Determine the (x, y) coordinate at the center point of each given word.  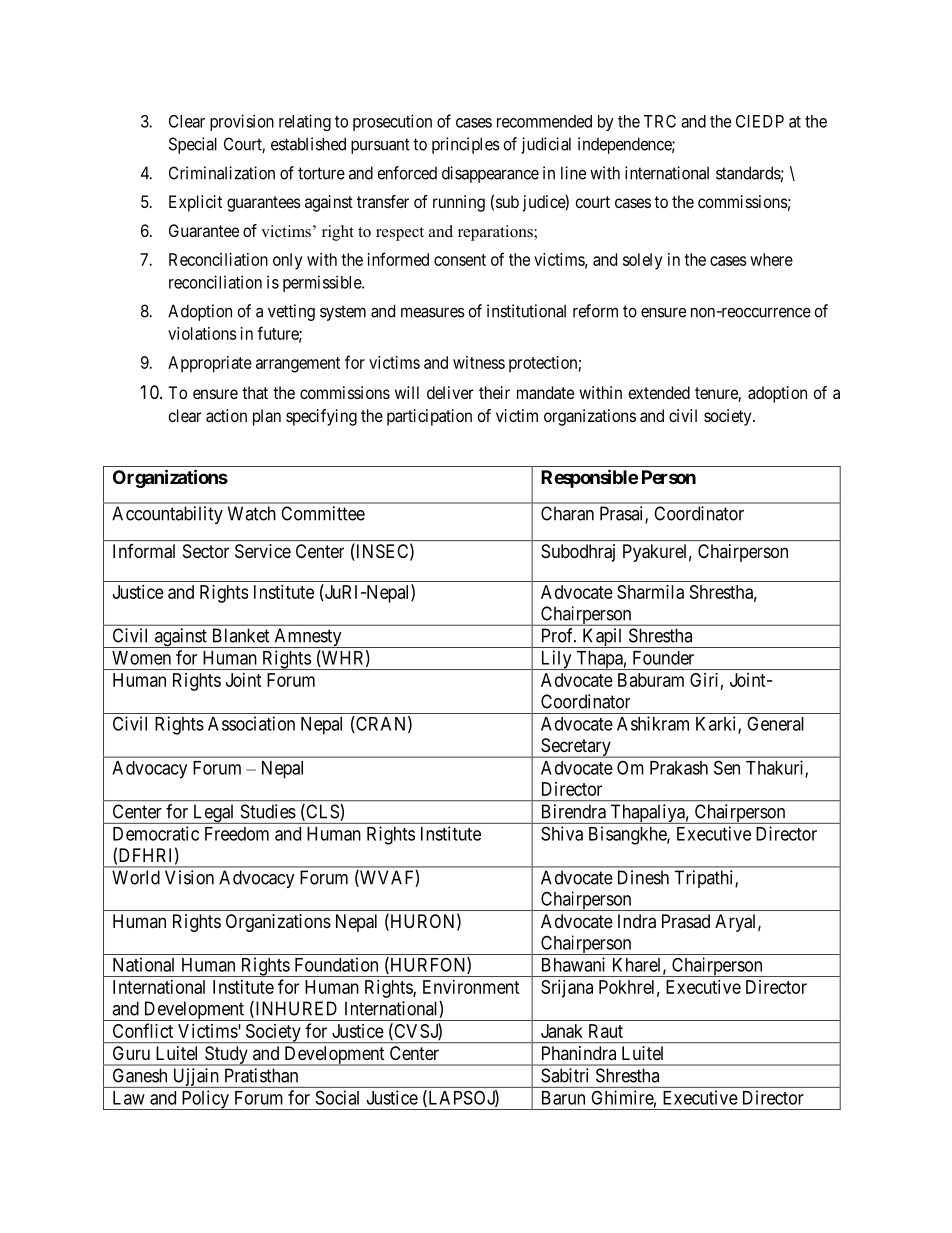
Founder (663, 658)
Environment (471, 987)
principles (466, 145)
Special (193, 145)
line (573, 173)
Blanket (241, 635)
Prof (559, 635)
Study (226, 1056)
